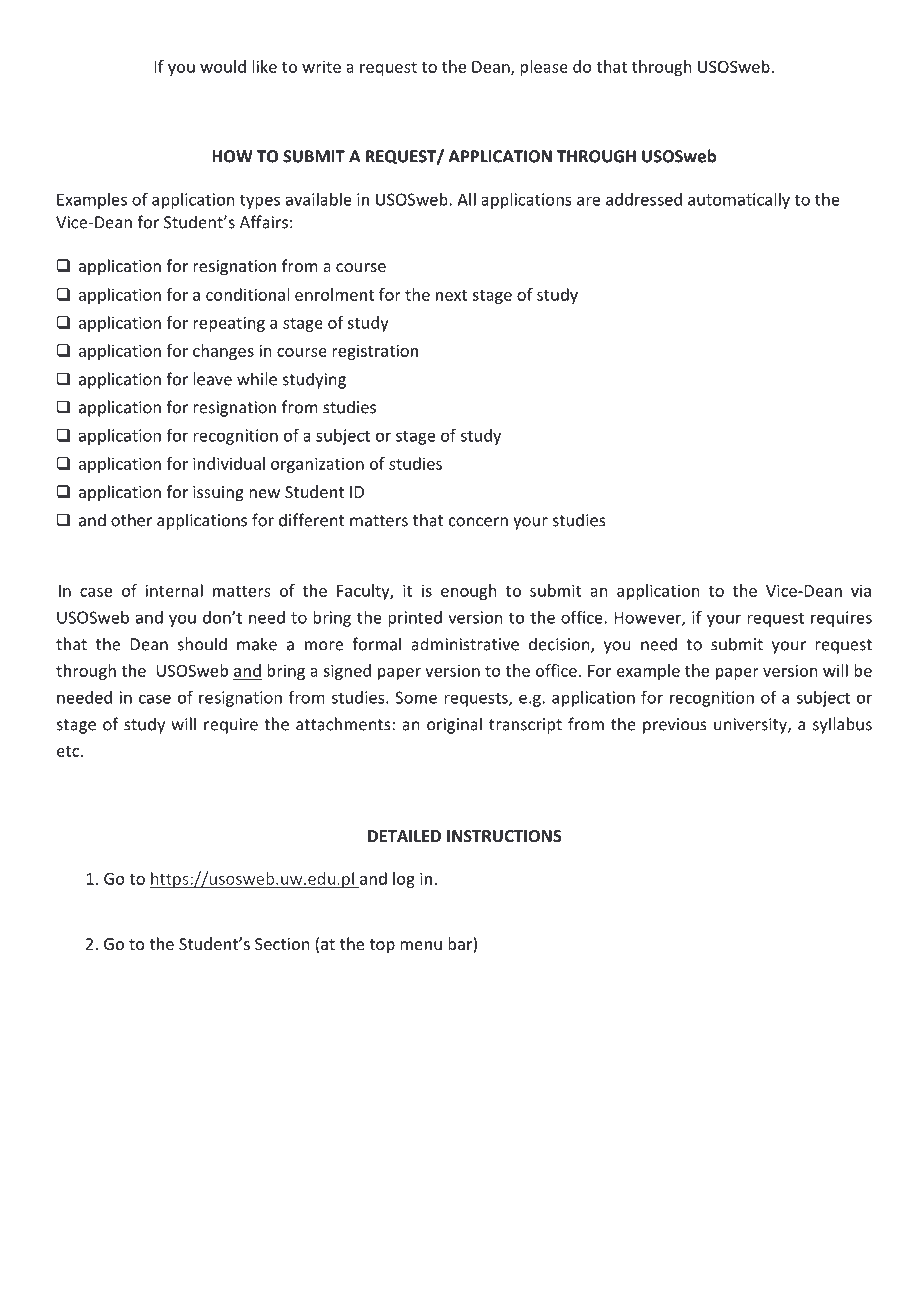 The width and height of the page is (924, 1307). Describe the element at coordinates (218, 494) in the page. I see `issuing` at that location.
